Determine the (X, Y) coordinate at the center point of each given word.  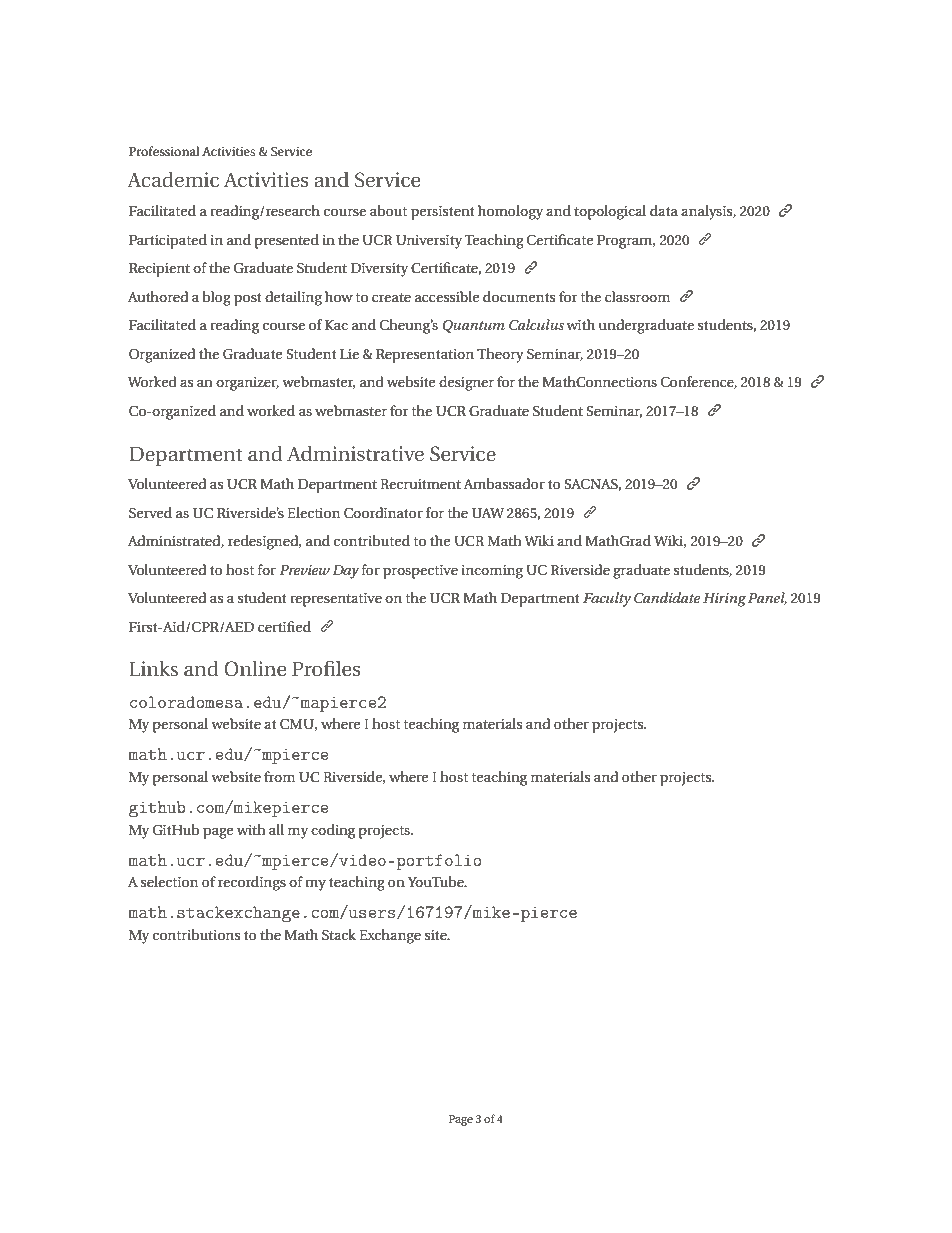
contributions (196, 934)
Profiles (326, 668)
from (279, 776)
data (664, 210)
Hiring (724, 600)
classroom (637, 296)
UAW (488, 513)
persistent (443, 213)
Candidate (667, 598)
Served (150, 513)
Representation (425, 356)
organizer (247, 384)
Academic (173, 179)
